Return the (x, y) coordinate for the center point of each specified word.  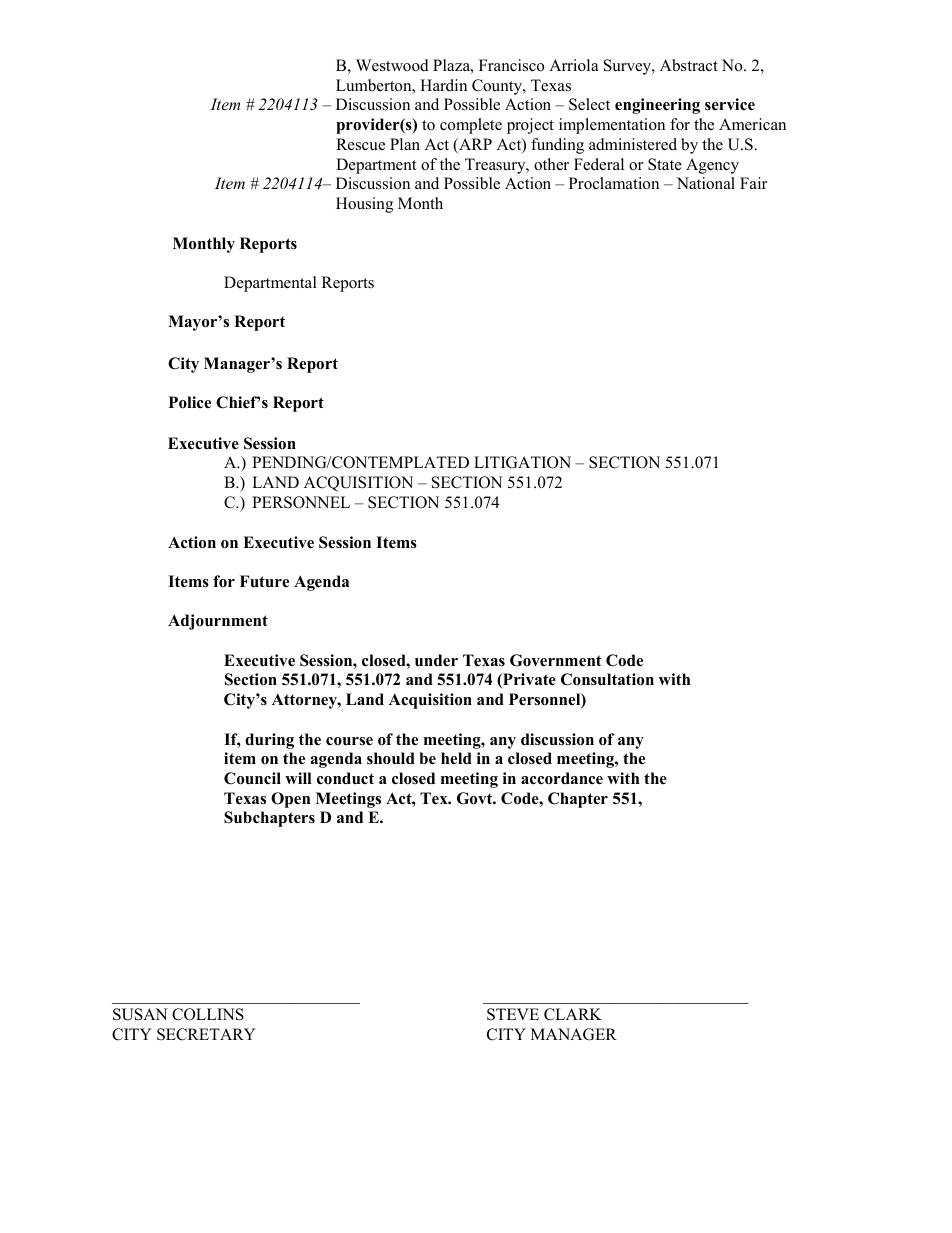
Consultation (607, 679)
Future (264, 581)
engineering (657, 106)
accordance (562, 778)
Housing (364, 205)
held (456, 758)
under (436, 660)
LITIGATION (522, 462)
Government (556, 660)
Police (190, 402)
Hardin (443, 85)
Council (252, 778)
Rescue (360, 144)
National (706, 183)
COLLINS (208, 1014)
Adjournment (218, 622)
